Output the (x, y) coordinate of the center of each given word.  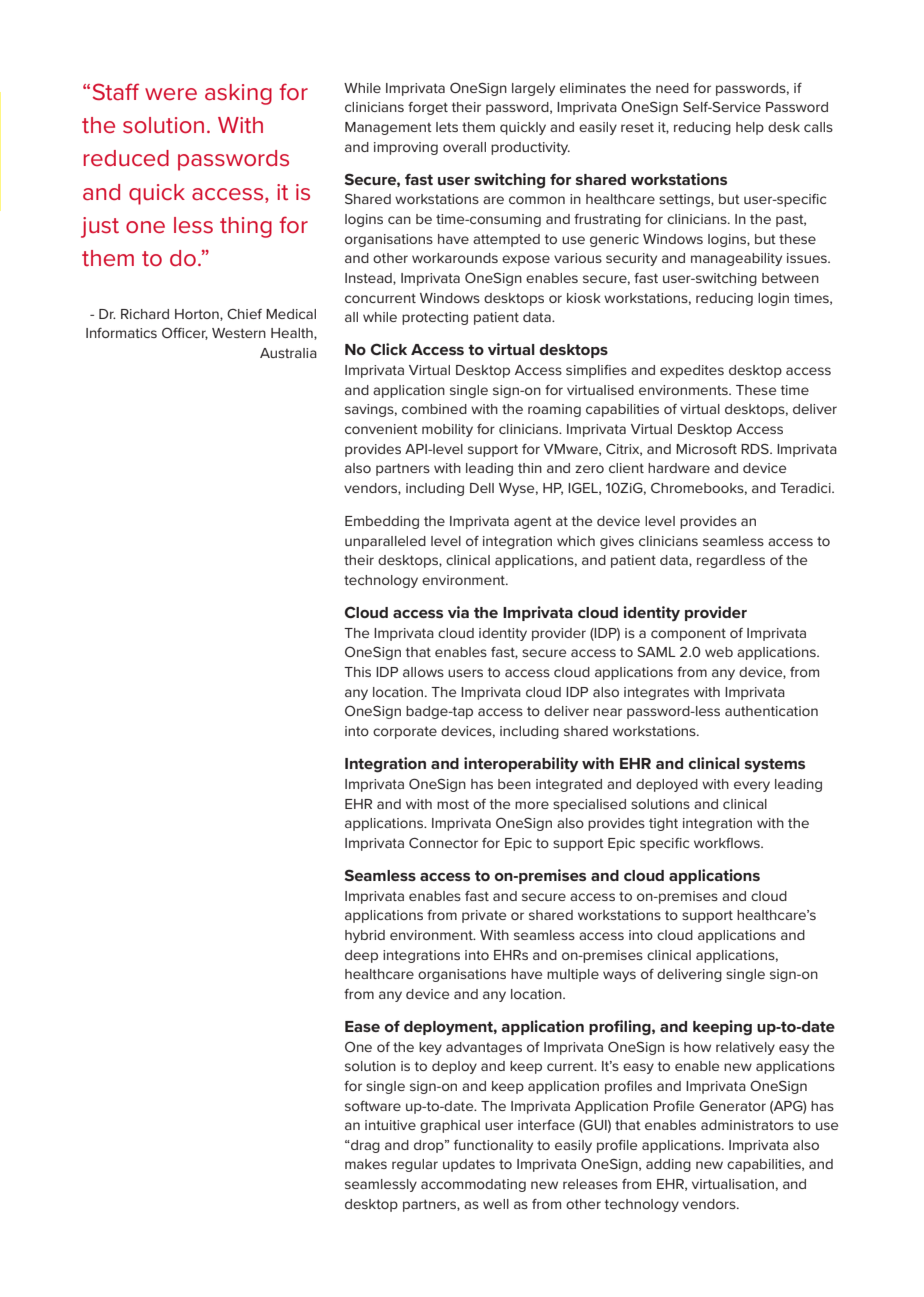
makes (366, 1164)
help (750, 128)
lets (447, 127)
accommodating (473, 1185)
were (171, 94)
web (719, 652)
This (357, 672)
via (458, 612)
